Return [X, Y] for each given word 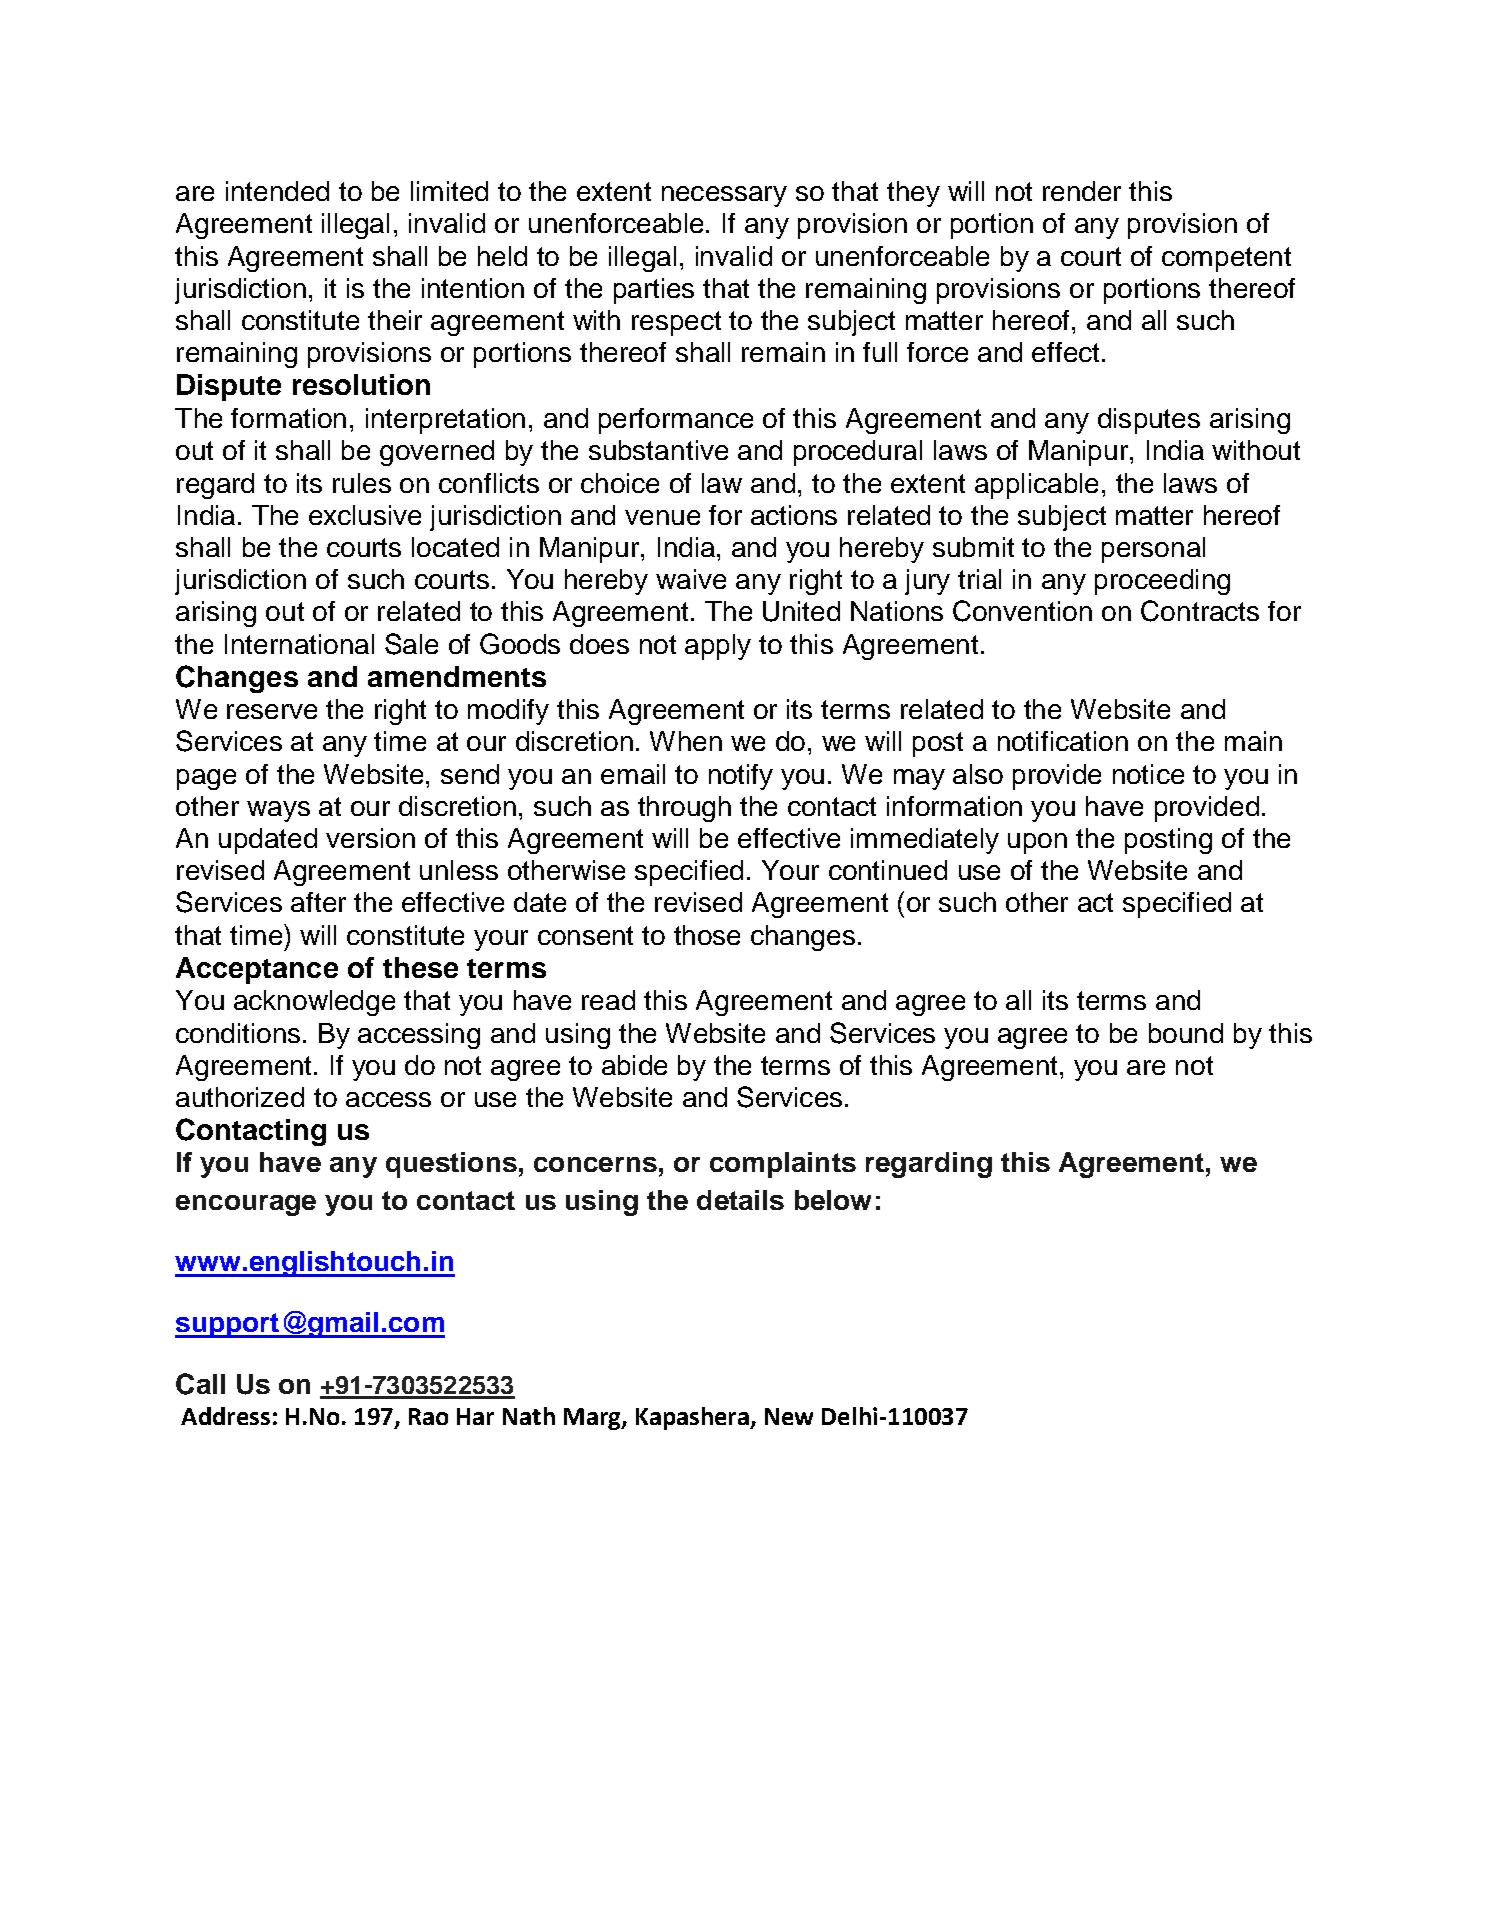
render [1082, 191]
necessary [724, 196]
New [789, 1416]
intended [277, 191]
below [833, 1200]
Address [225, 1416]
